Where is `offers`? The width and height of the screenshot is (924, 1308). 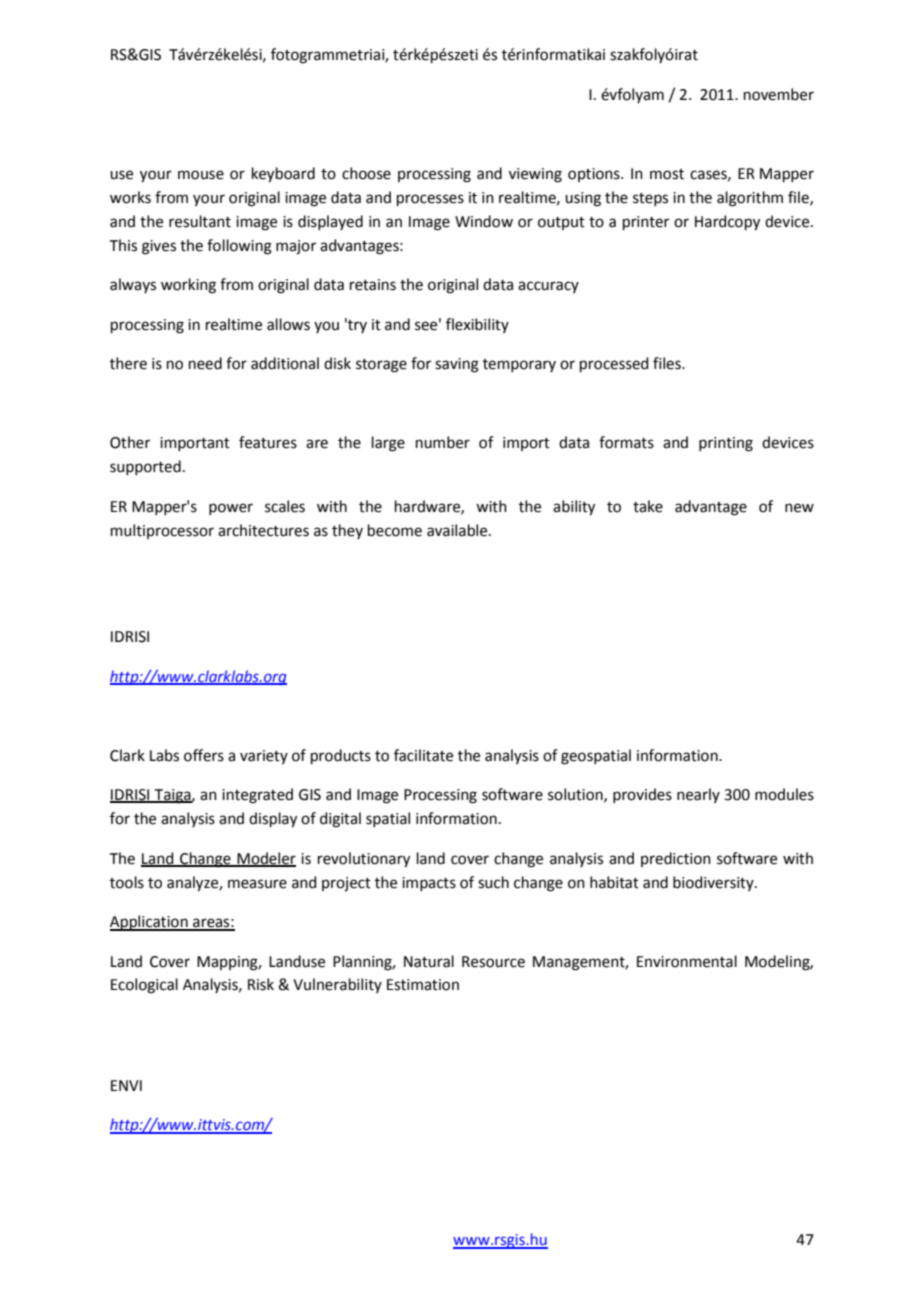 offers is located at coordinates (204, 755).
